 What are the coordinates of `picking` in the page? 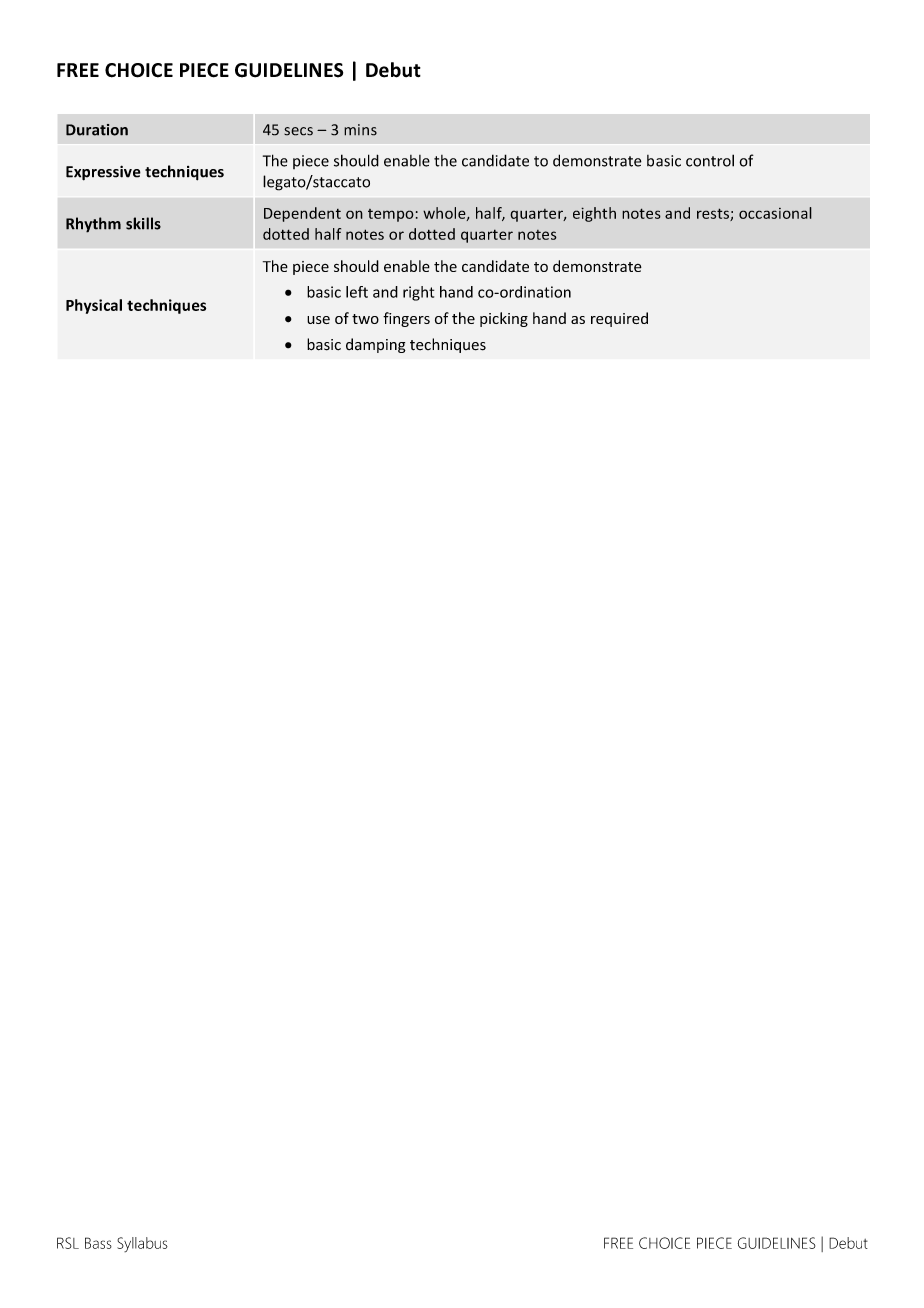 It's located at (504, 319).
